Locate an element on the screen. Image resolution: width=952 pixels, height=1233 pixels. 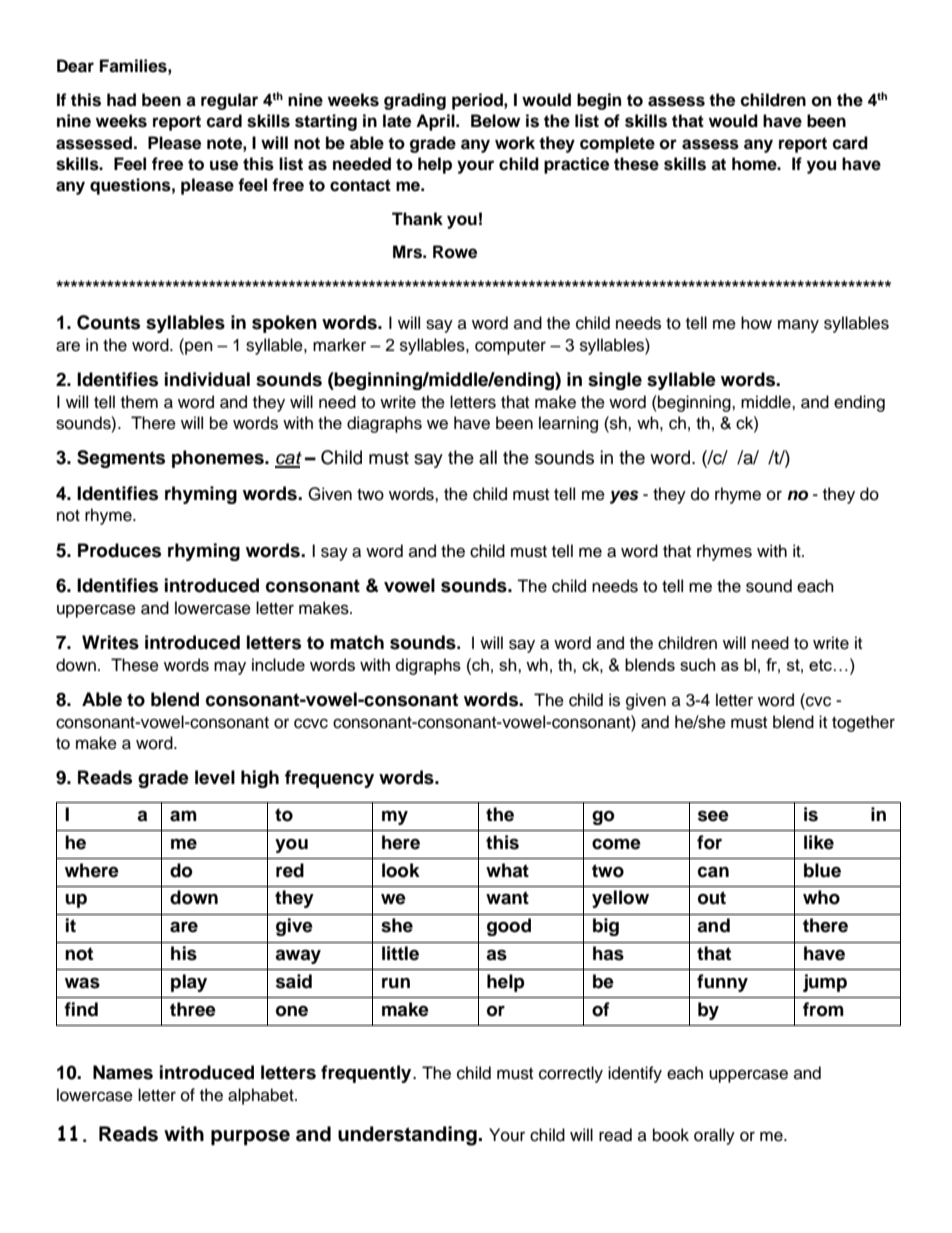
Names is located at coordinates (123, 1072).
